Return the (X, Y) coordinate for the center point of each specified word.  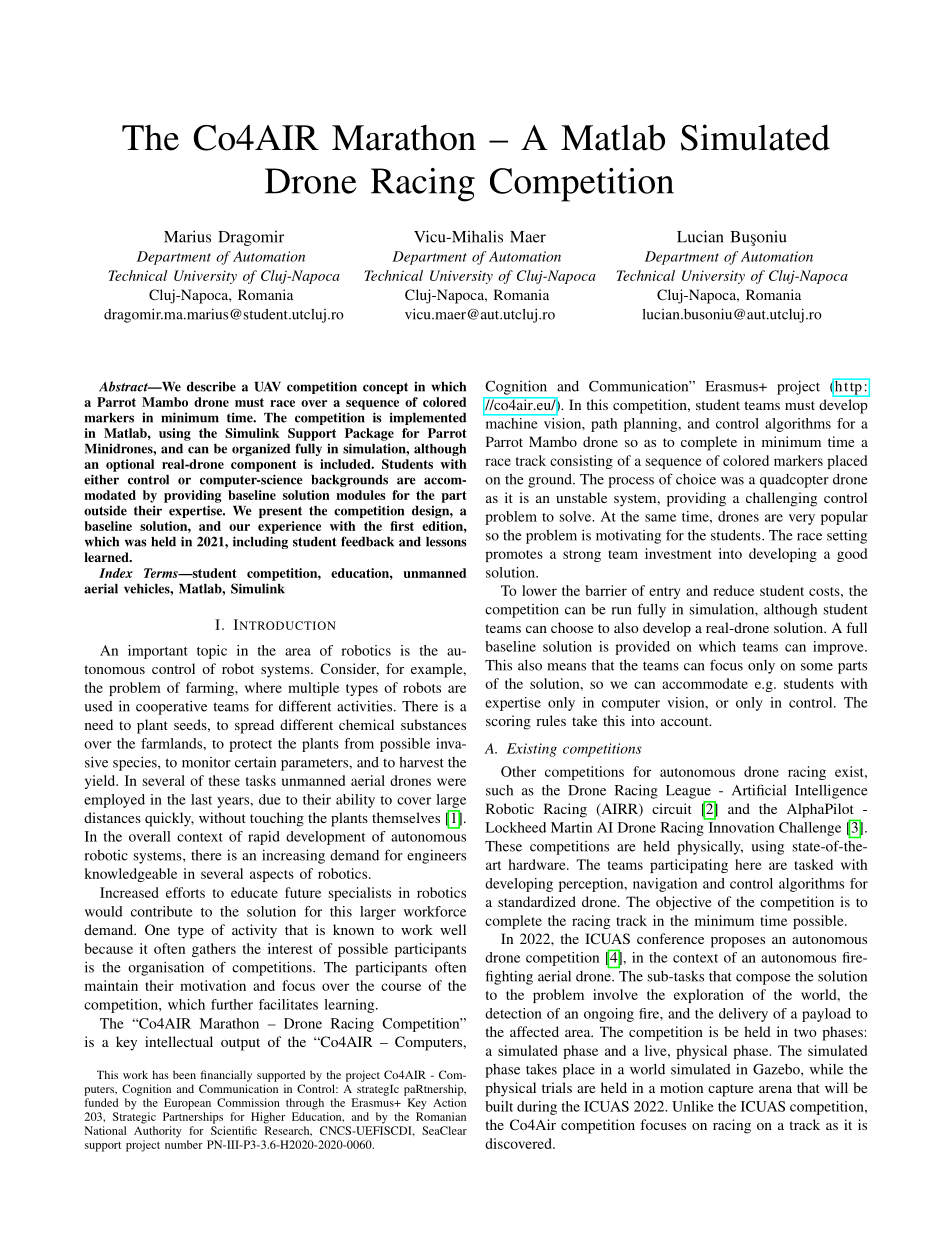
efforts (185, 892)
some (817, 667)
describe (211, 386)
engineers (436, 856)
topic (212, 652)
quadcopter (794, 481)
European (187, 1104)
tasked (813, 864)
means (566, 667)
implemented (428, 418)
